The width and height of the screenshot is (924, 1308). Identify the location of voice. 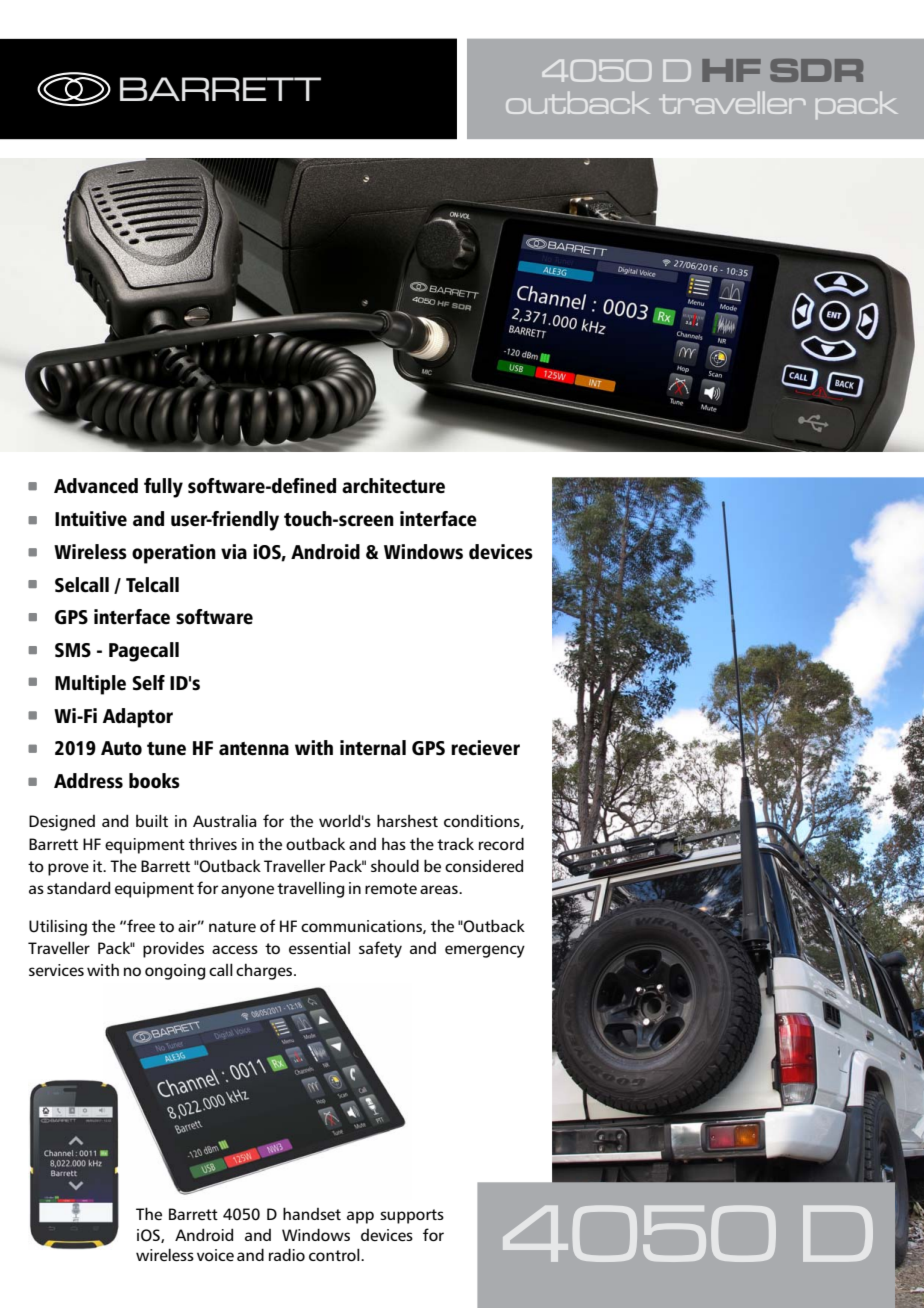
(215, 1255).
